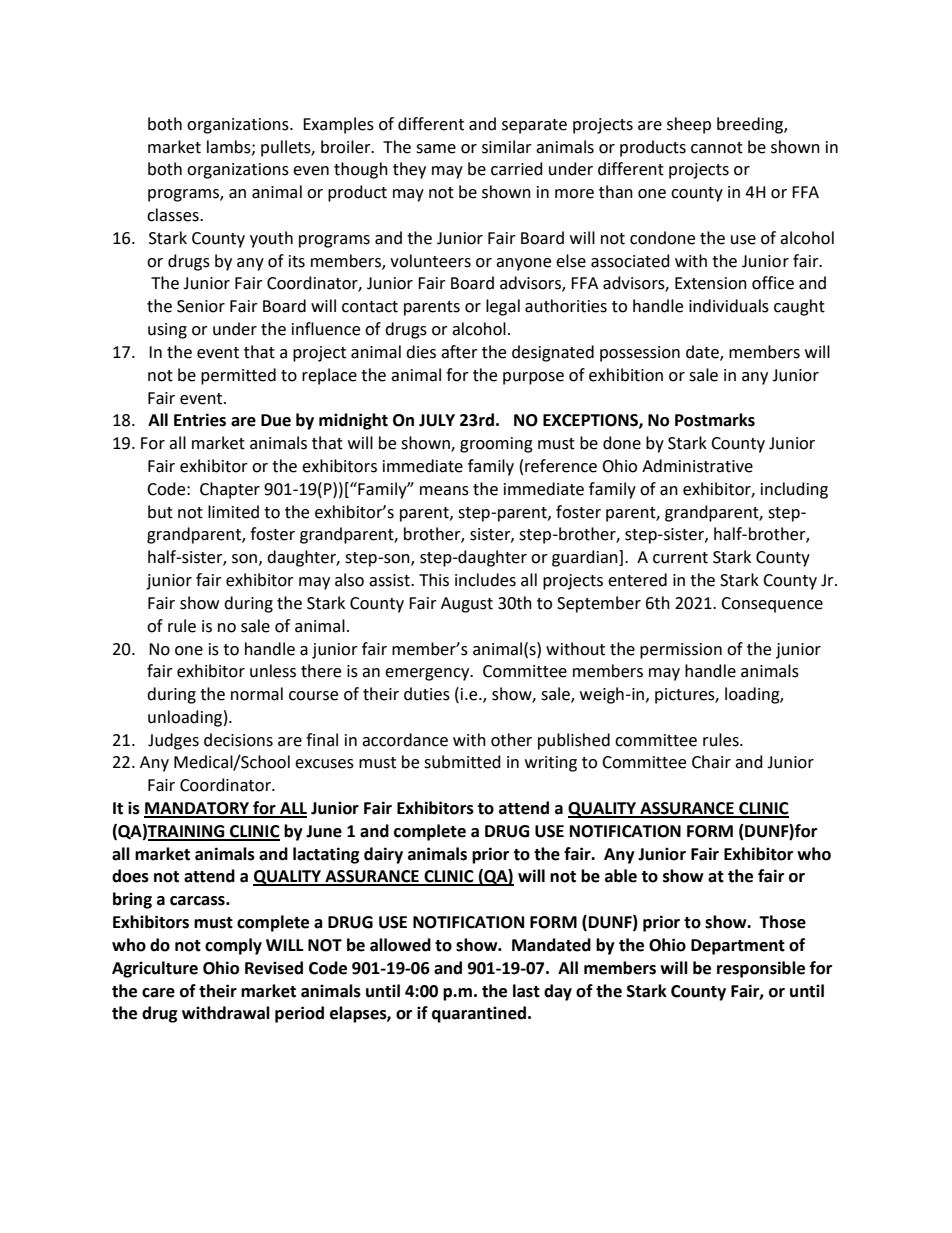 Image resolution: width=952 pixels, height=1233 pixels. I want to click on includes, so click(485, 580).
